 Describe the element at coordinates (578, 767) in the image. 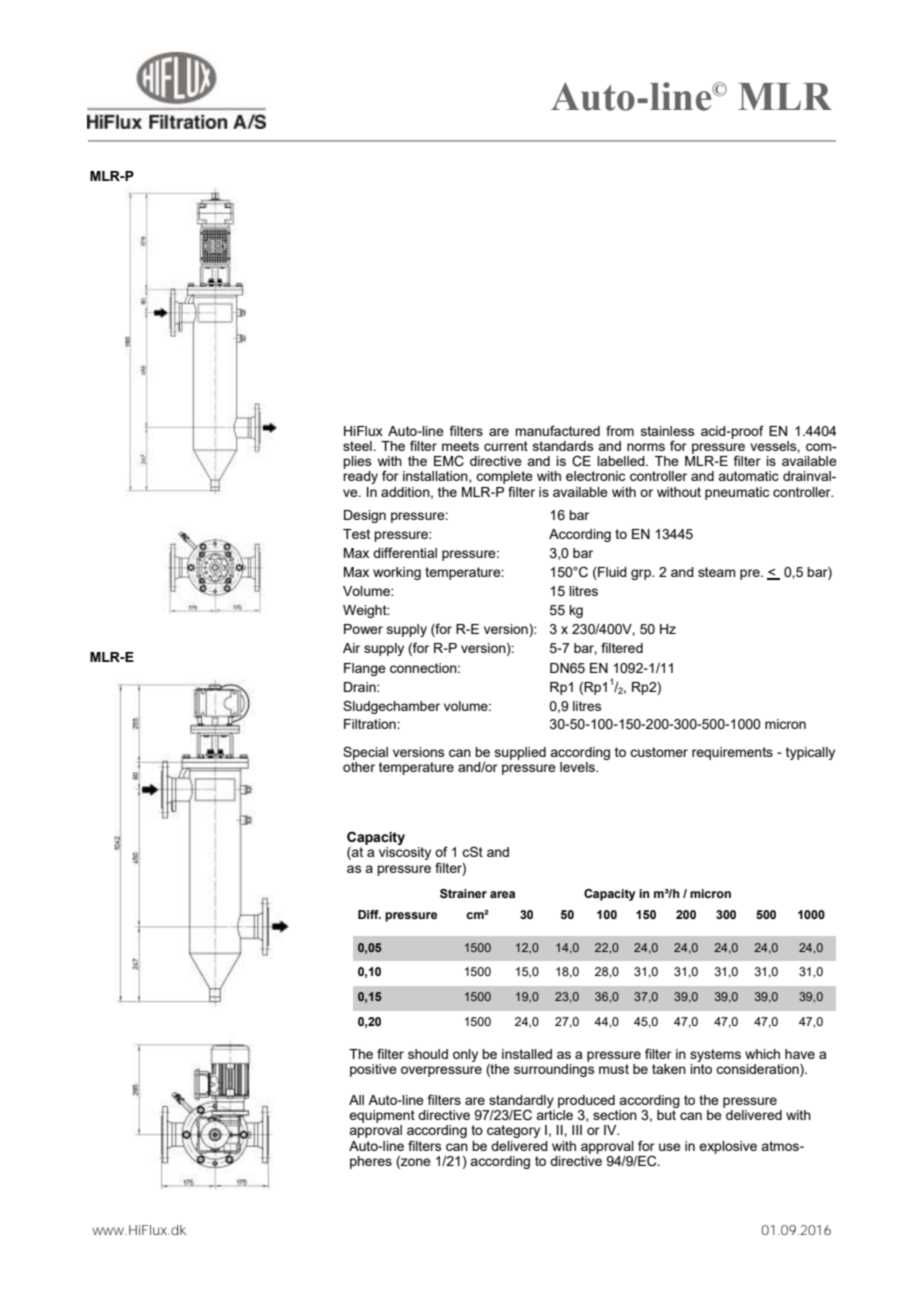

I see `levels` at that location.
